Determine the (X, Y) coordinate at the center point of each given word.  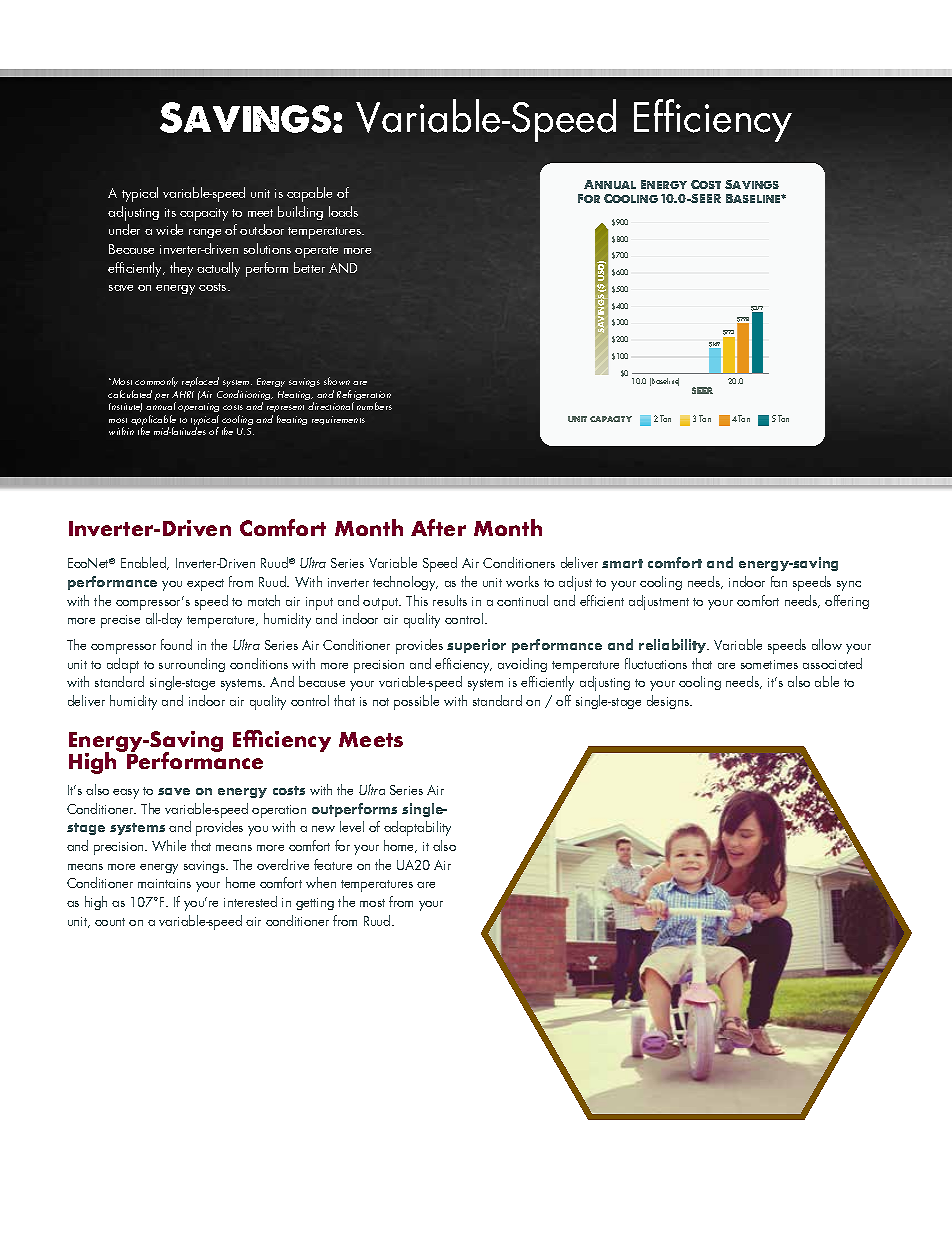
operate (316, 252)
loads (343, 211)
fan (779, 581)
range (205, 233)
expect (205, 585)
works (522, 581)
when (321, 882)
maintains (164, 883)
